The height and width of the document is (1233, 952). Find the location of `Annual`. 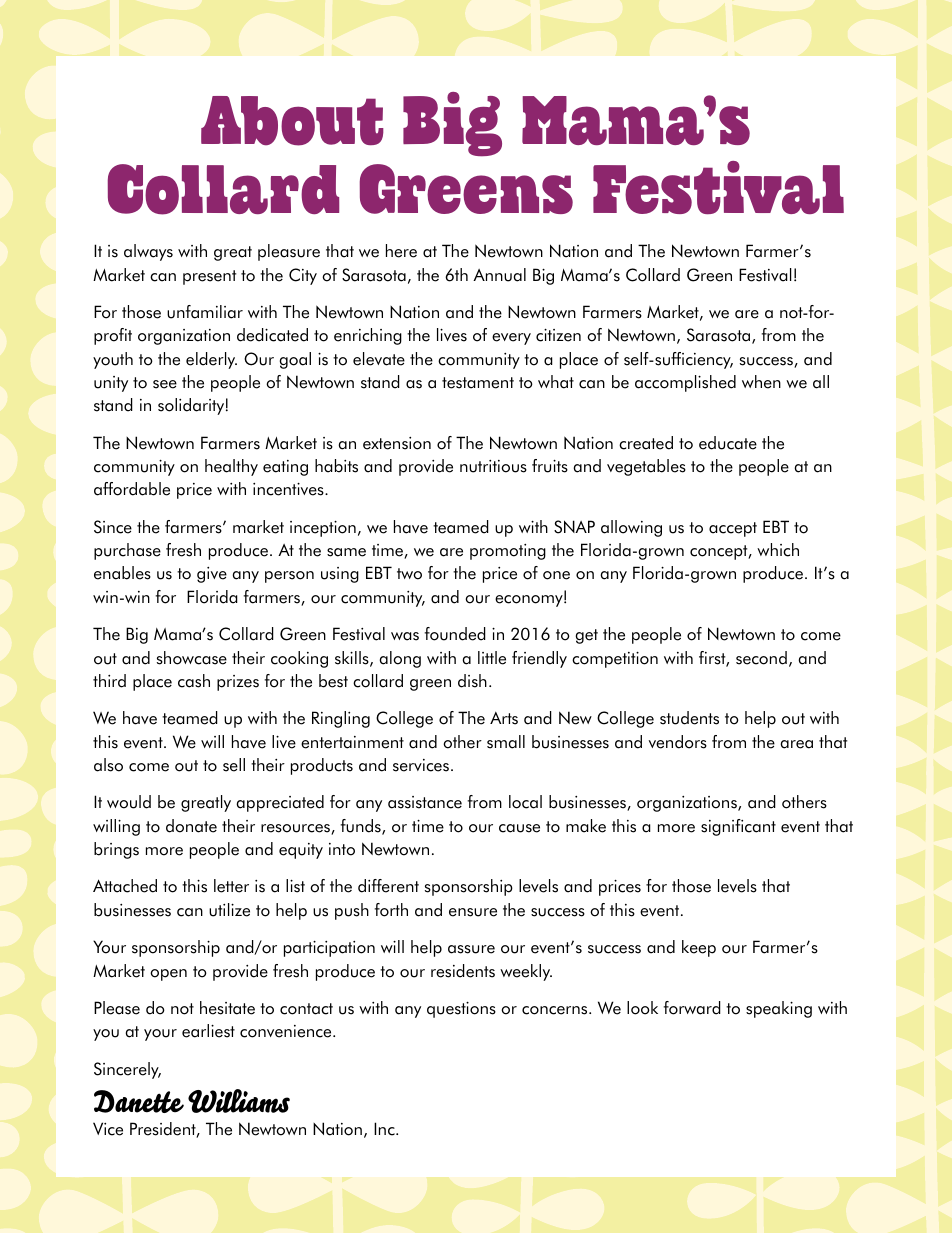

Annual is located at coordinates (499, 275).
